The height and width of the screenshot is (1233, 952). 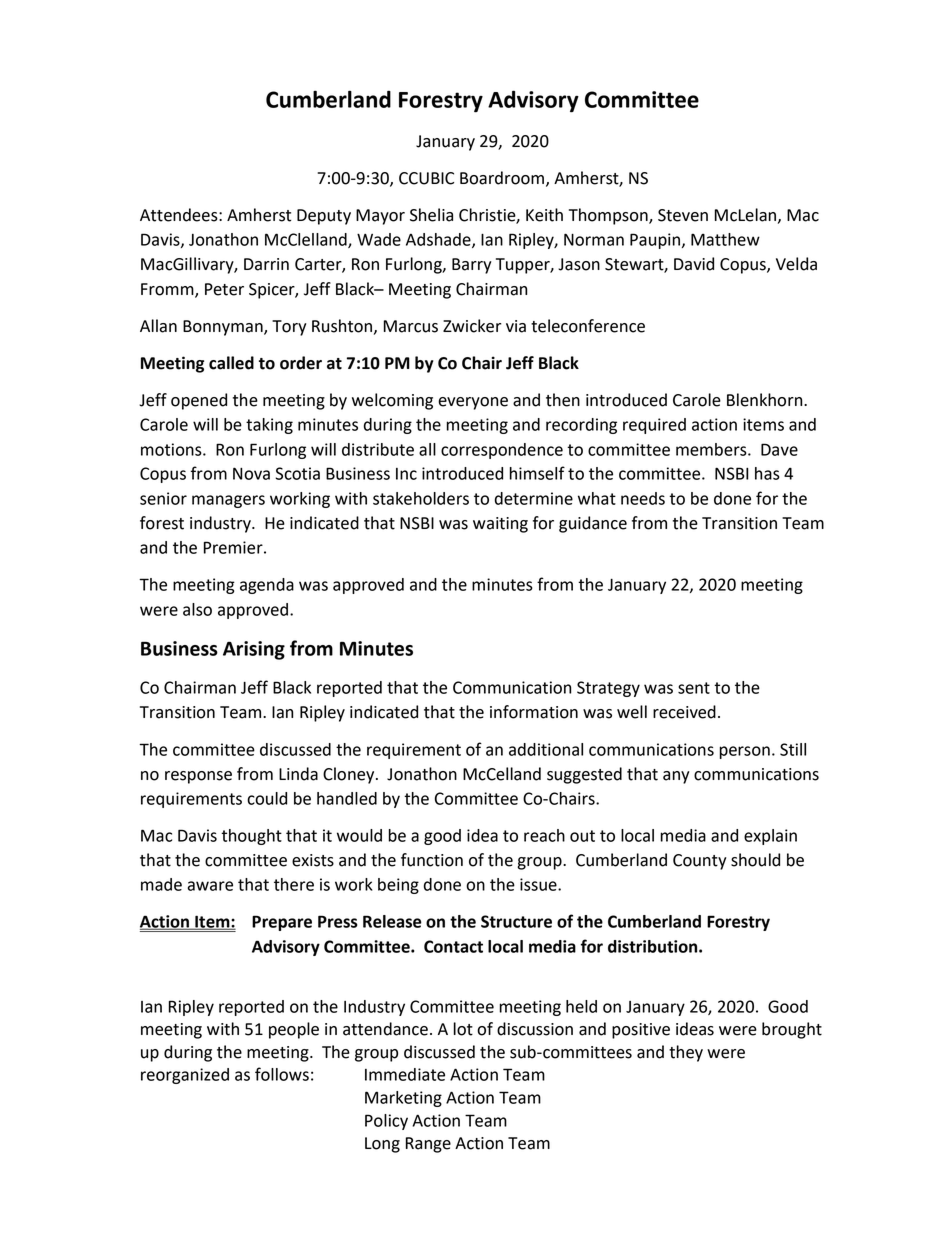 I want to click on correspondence, so click(x=502, y=451).
